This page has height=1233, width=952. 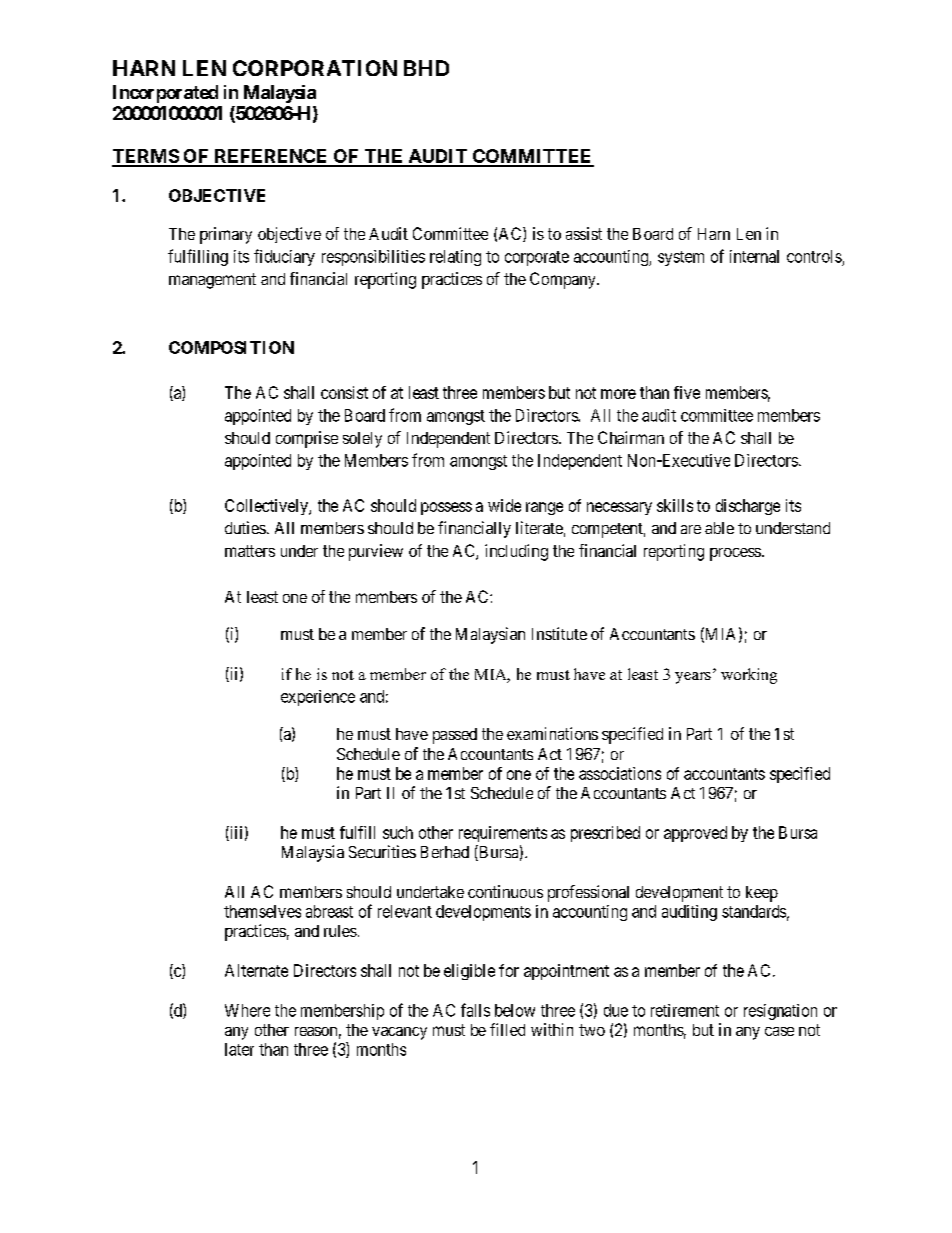 I want to click on Where, so click(x=247, y=1010).
